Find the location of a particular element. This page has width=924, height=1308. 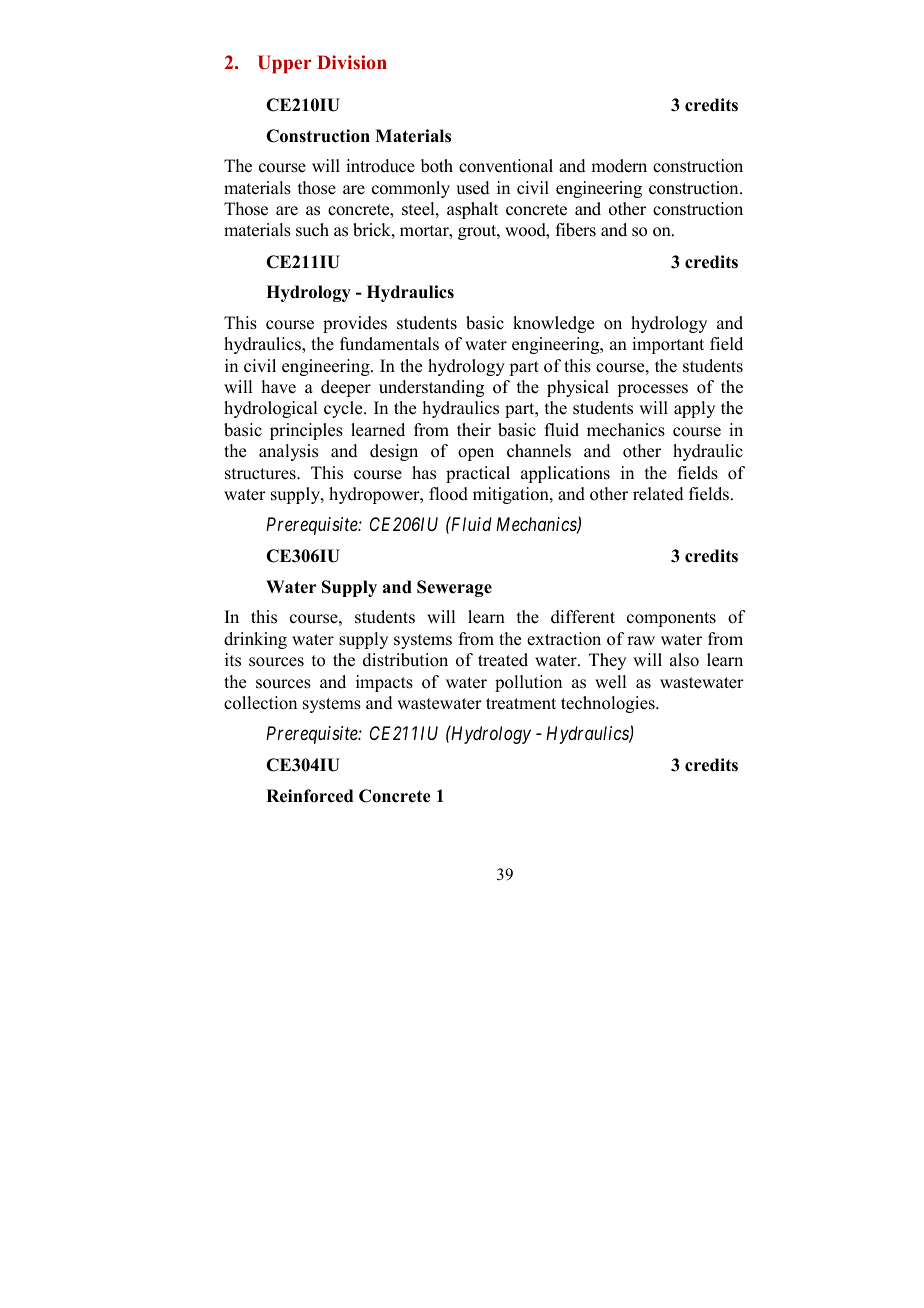

Sewerage is located at coordinates (454, 588).
